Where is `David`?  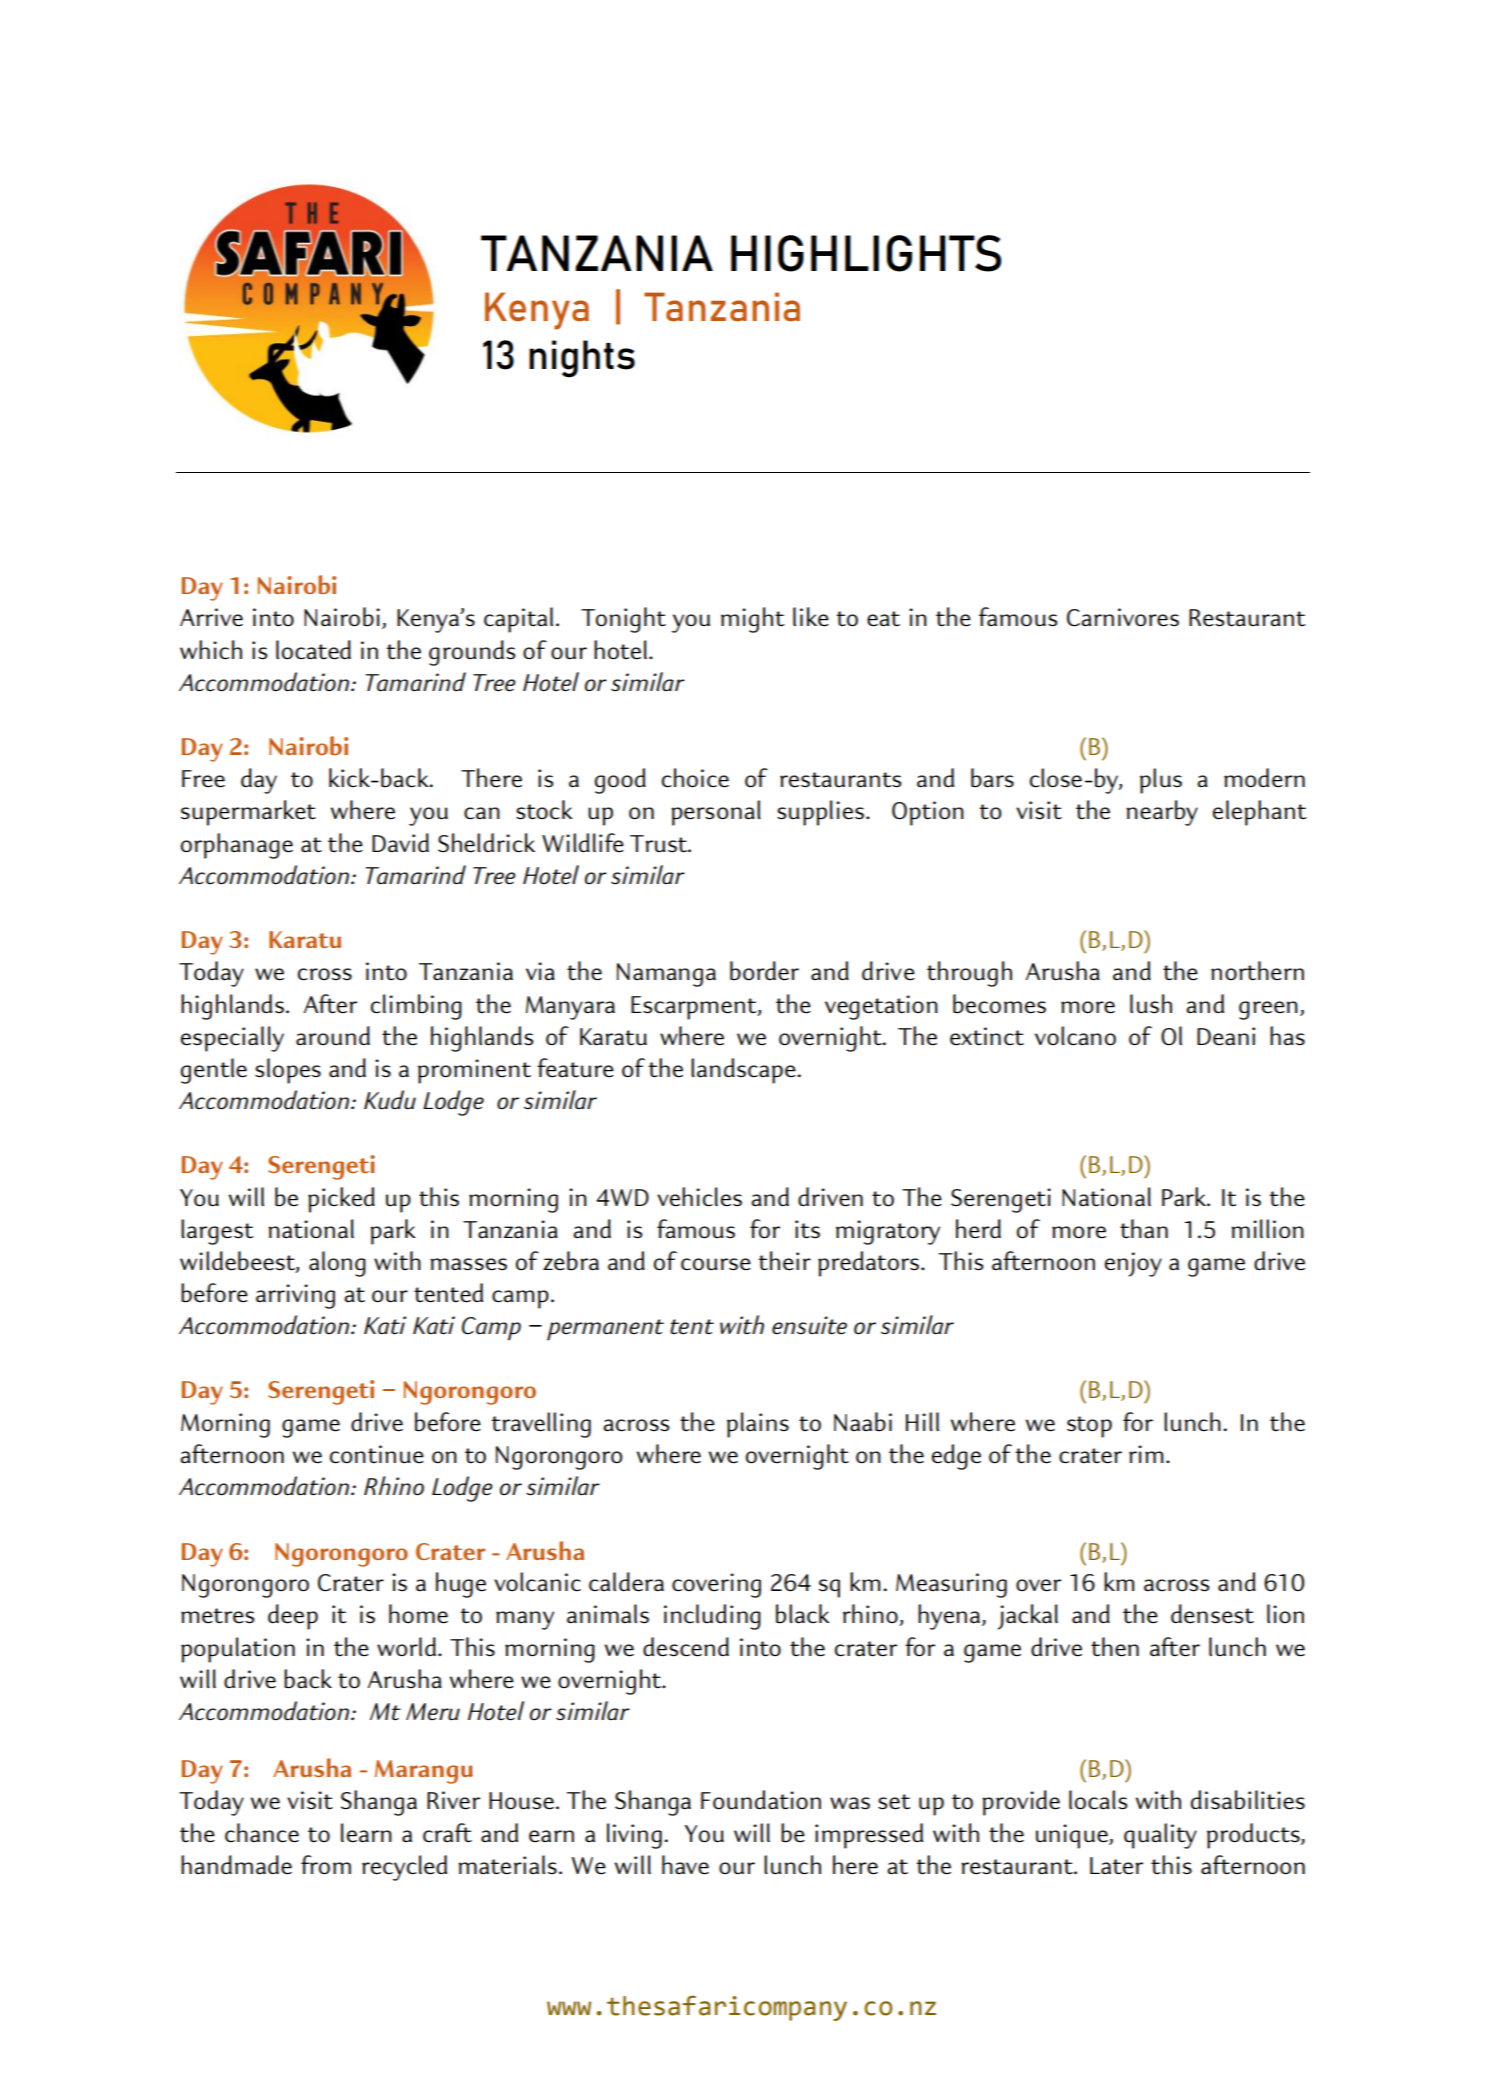
David is located at coordinates (400, 843).
